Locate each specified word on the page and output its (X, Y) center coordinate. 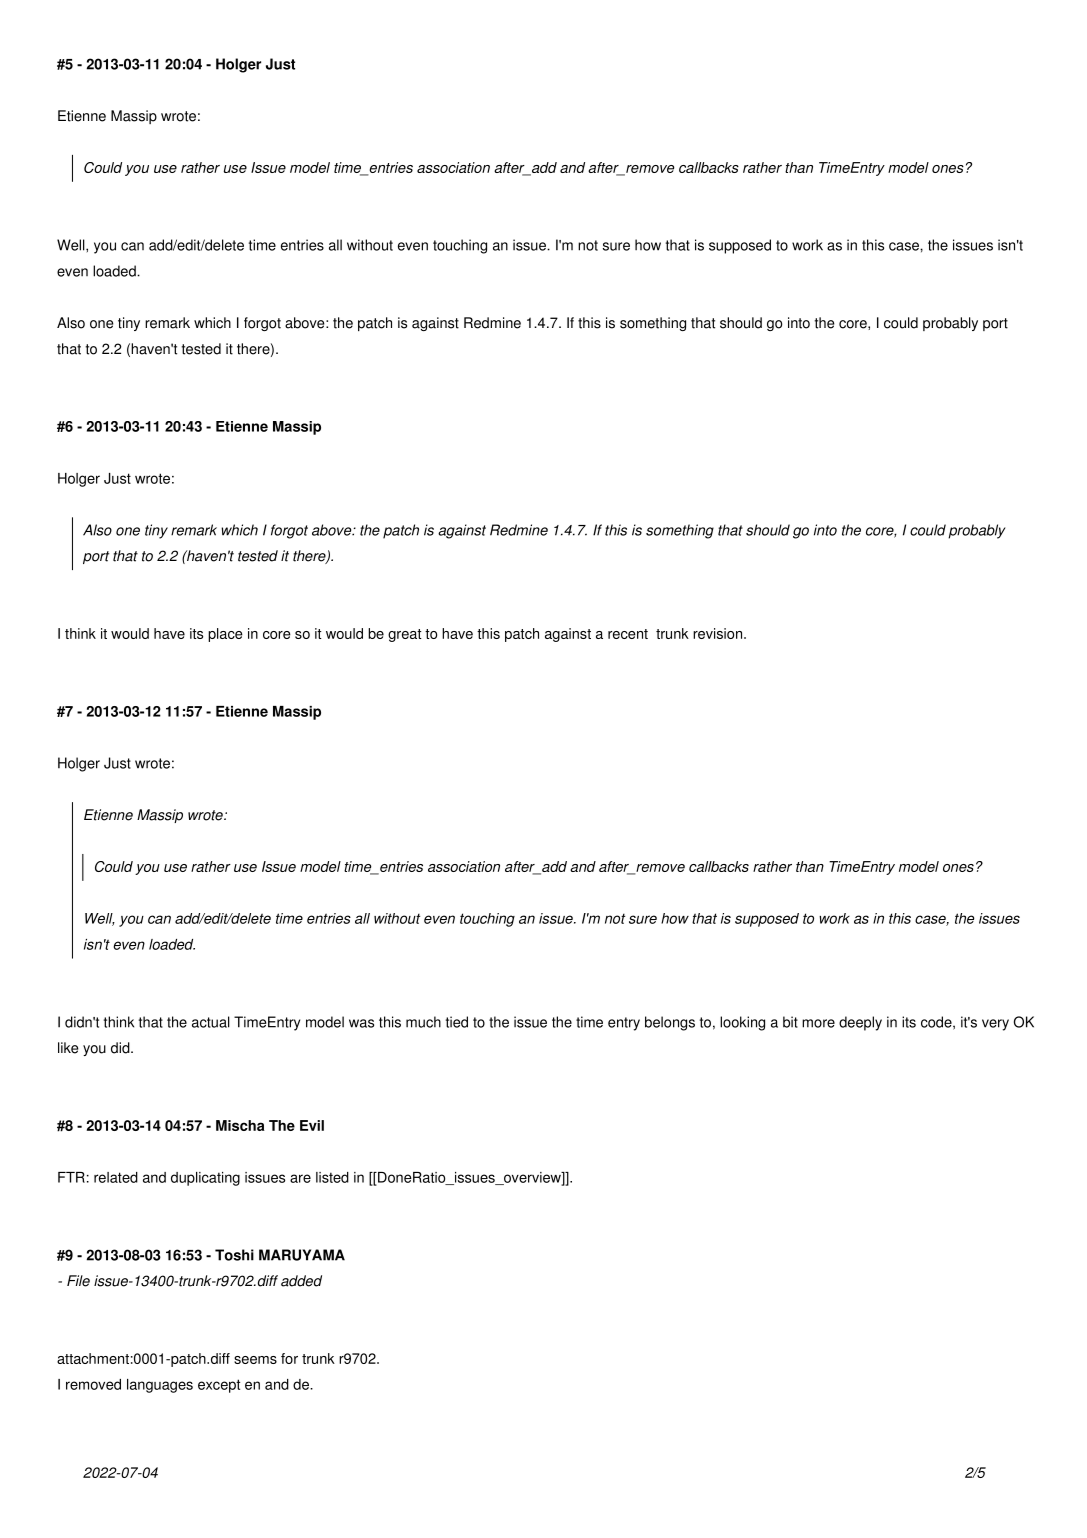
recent (628, 634)
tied (457, 1022)
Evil (312, 1125)
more (818, 1023)
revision (719, 633)
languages (160, 1386)
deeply (860, 1023)
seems (255, 1360)
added (301, 1281)
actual (211, 1022)
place (225, 635)
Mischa (240, 1125)
